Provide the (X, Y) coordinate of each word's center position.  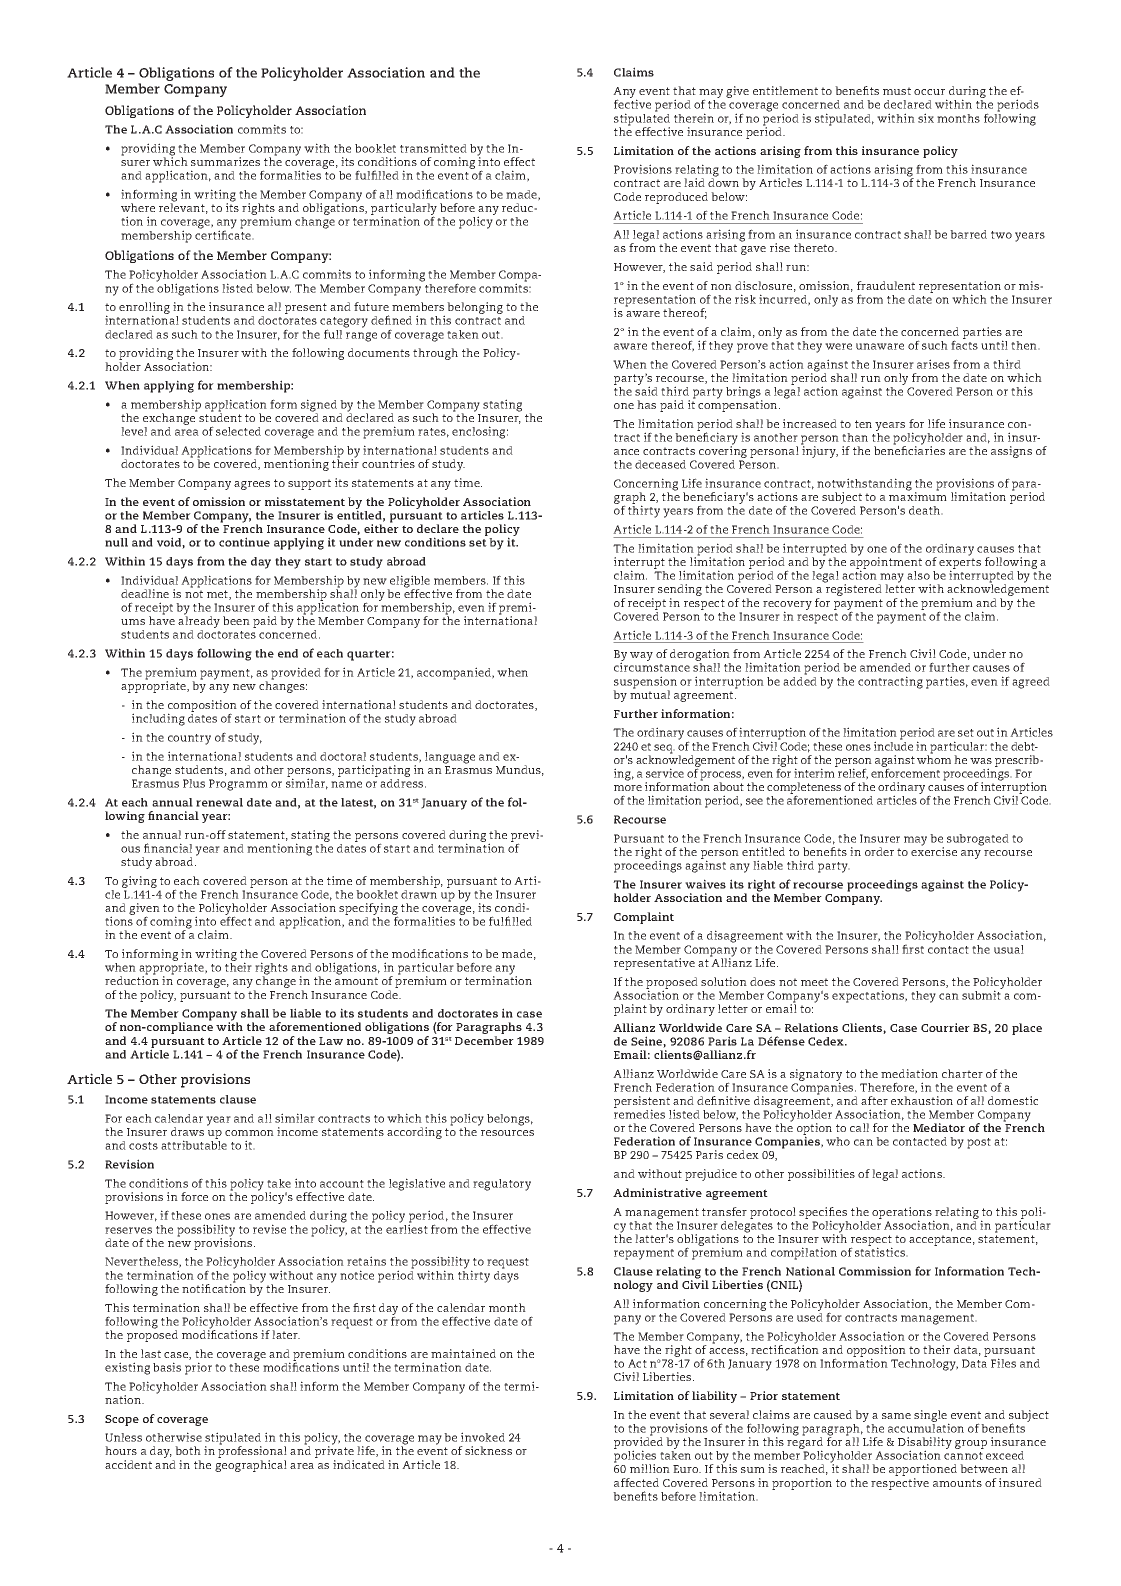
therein (694, 118)
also (918, 575)
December (484, 1040)
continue (244, 542)
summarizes (225, 161)
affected (636, 1482)
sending (680, 591)
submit (982, 994)
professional (252, 1452)
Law (331, 1041)
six (926, 118)
